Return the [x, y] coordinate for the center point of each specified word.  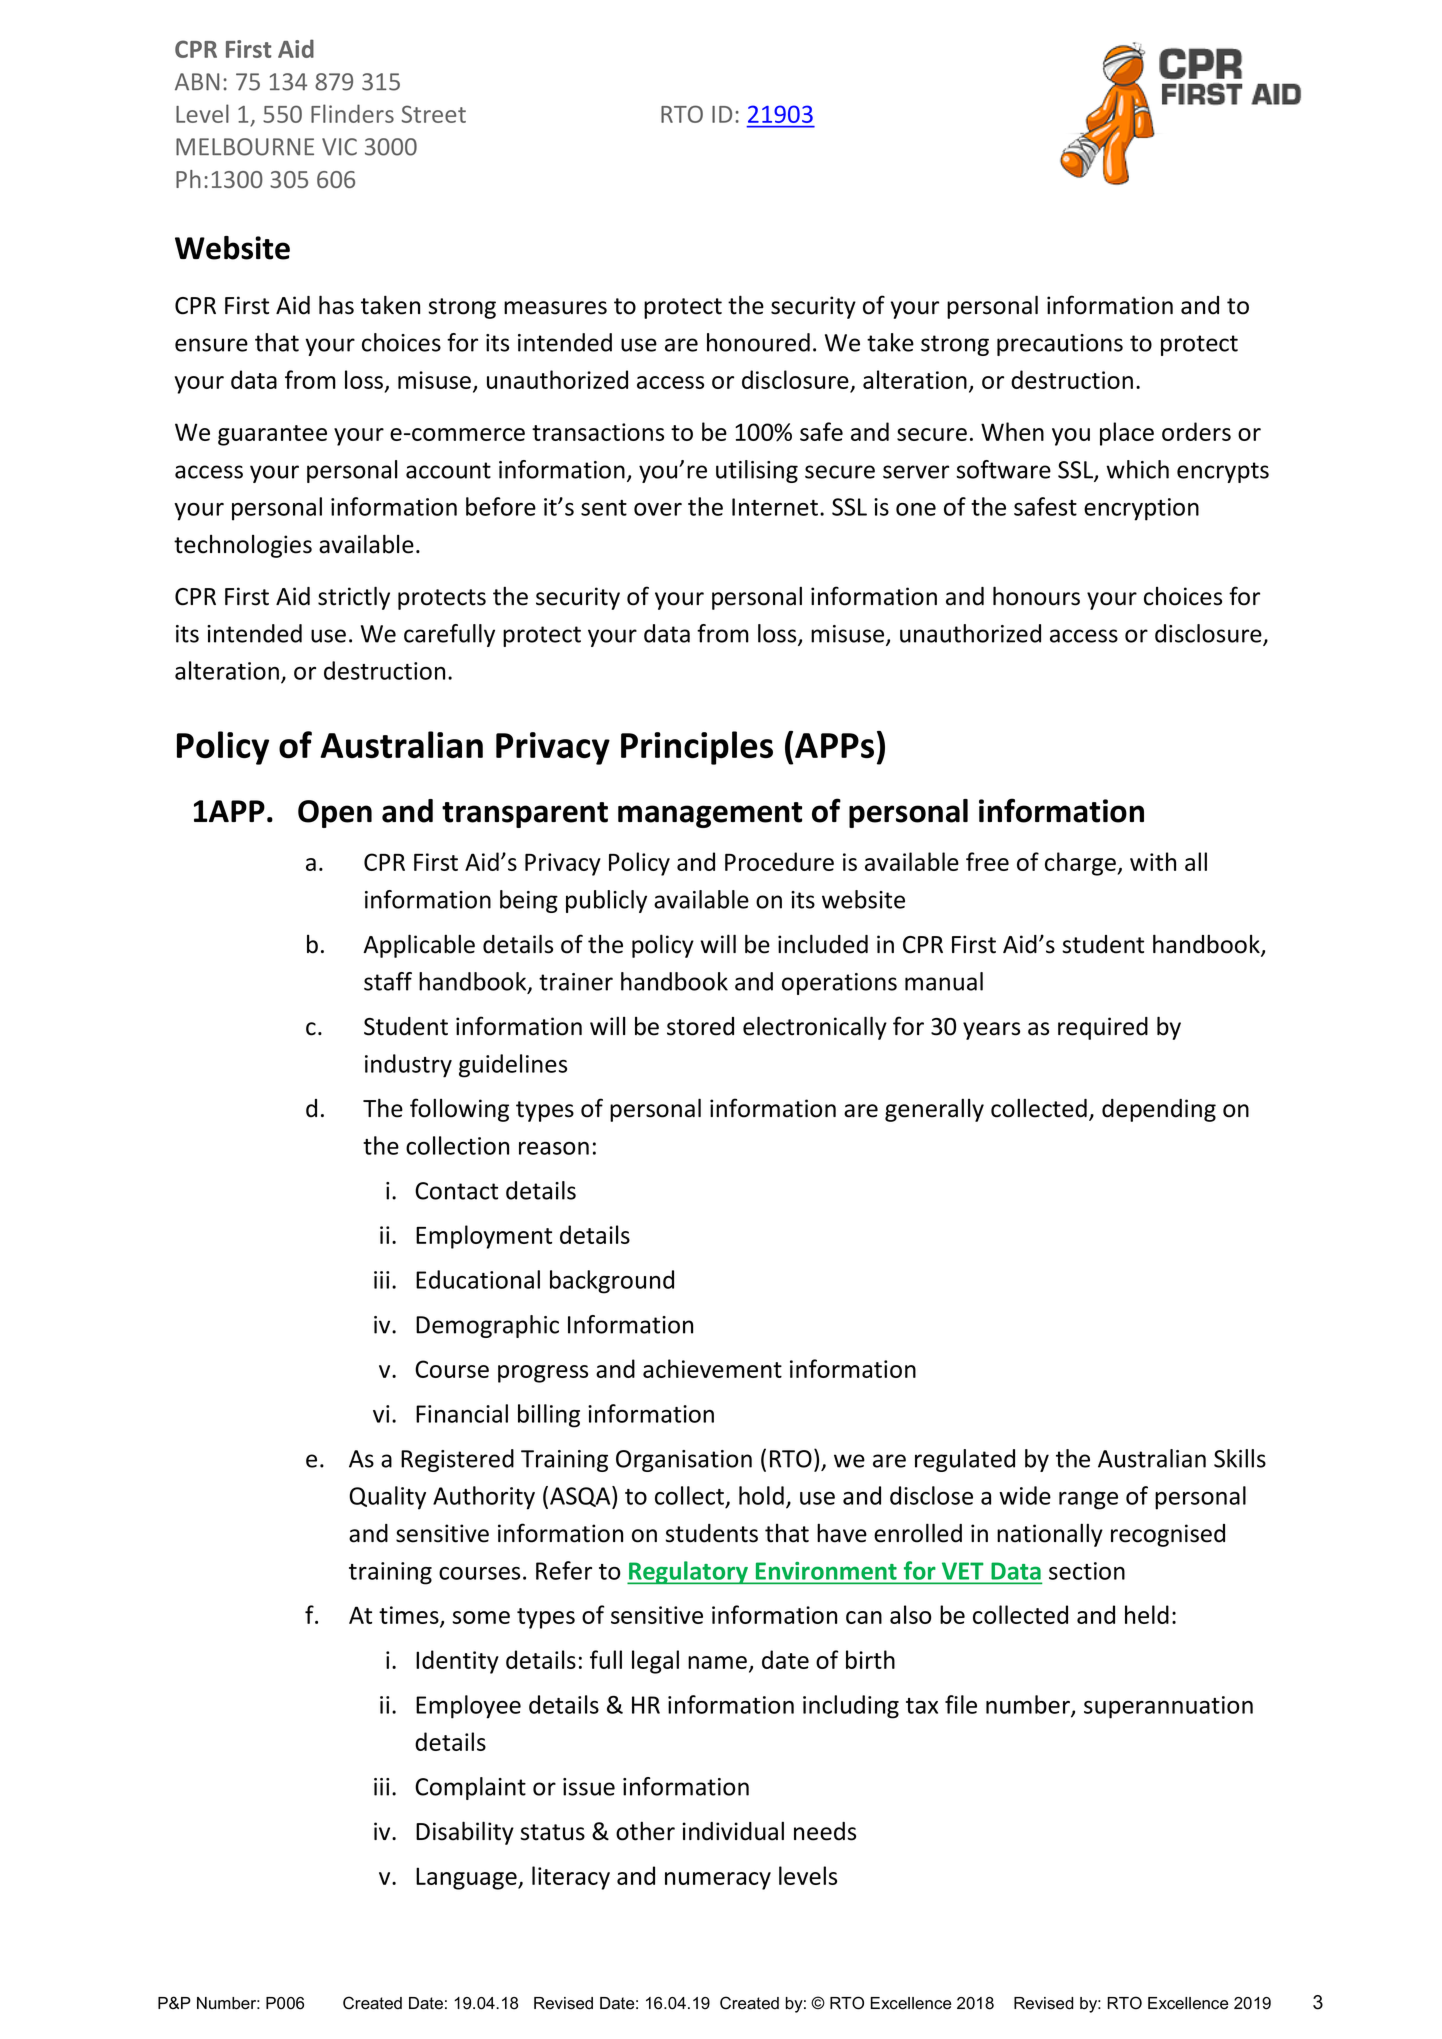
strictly [354, 598]
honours [1036, 596]
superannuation [1168, 1707]
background [612, 1282]
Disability [465, 1833]
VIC [339, 147]
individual [733, 1831]
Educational [478, 1279]
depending [1159, 1110]
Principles [697, 748]
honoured [758, 342]
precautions [1060, 345]
